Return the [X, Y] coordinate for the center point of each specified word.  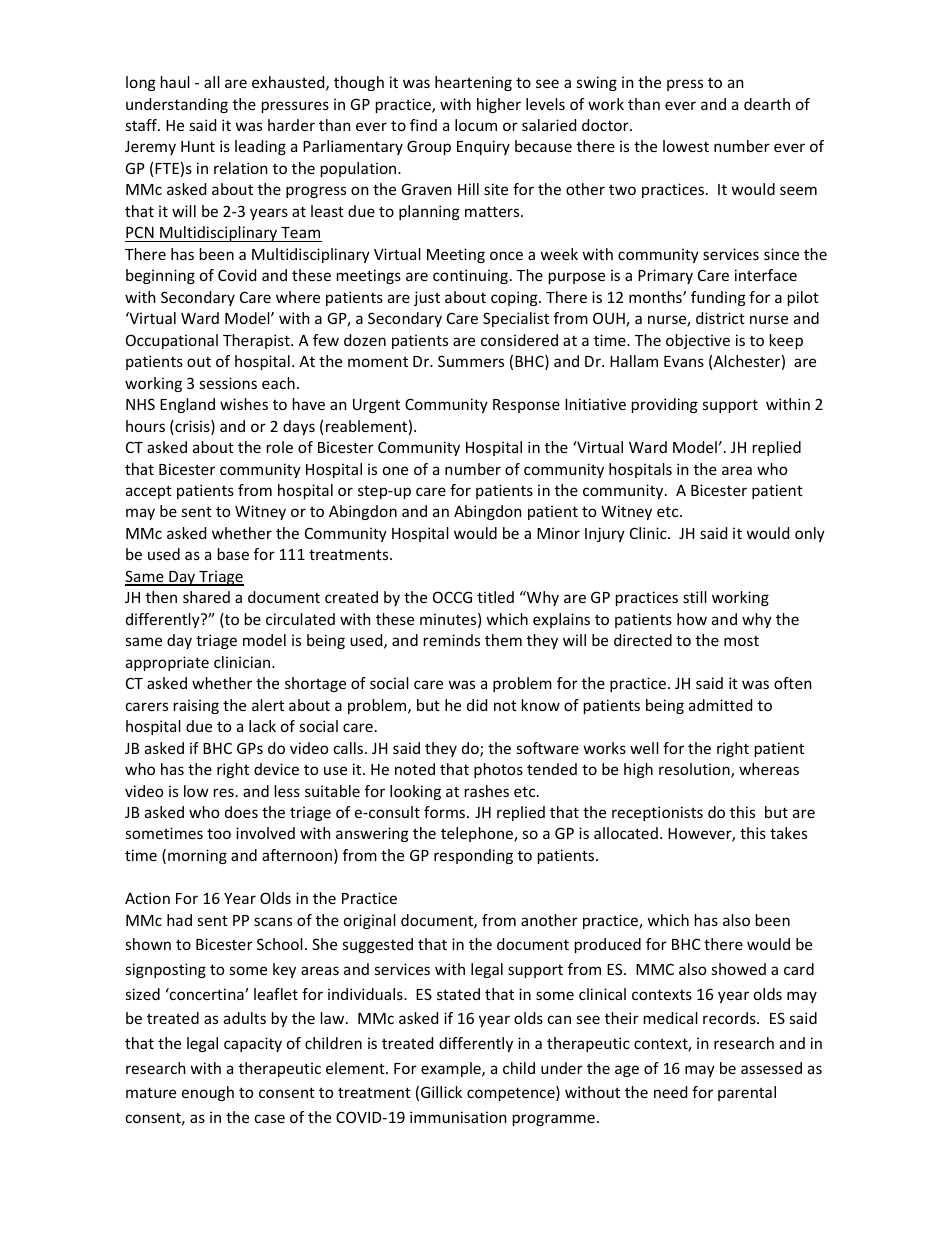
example [452, 1069]
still [695, 597]
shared [206, 597]
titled [495, 597]
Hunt [198, 146]
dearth [767, 104]
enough [208, 1093]
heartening [473, 83]
